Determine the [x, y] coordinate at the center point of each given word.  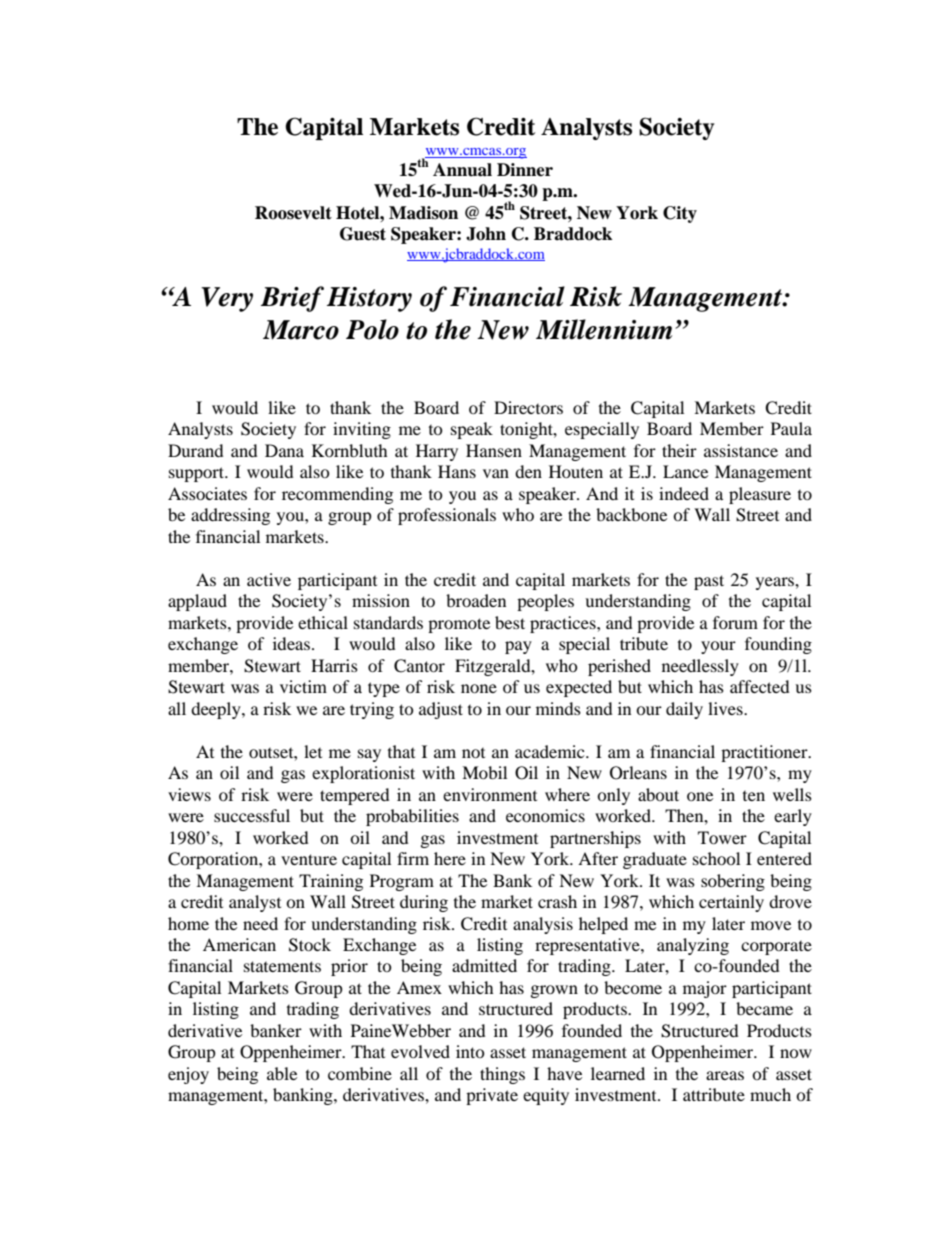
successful [252, 815]
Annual [462, 170]
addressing [230, 516]
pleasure [760, 495]
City [680, 214]
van [496, 473]
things [502, 1075]
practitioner [765, 753]
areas [725, 1075]
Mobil [484, 772]
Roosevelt [293, 213]
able [282, 1073]
